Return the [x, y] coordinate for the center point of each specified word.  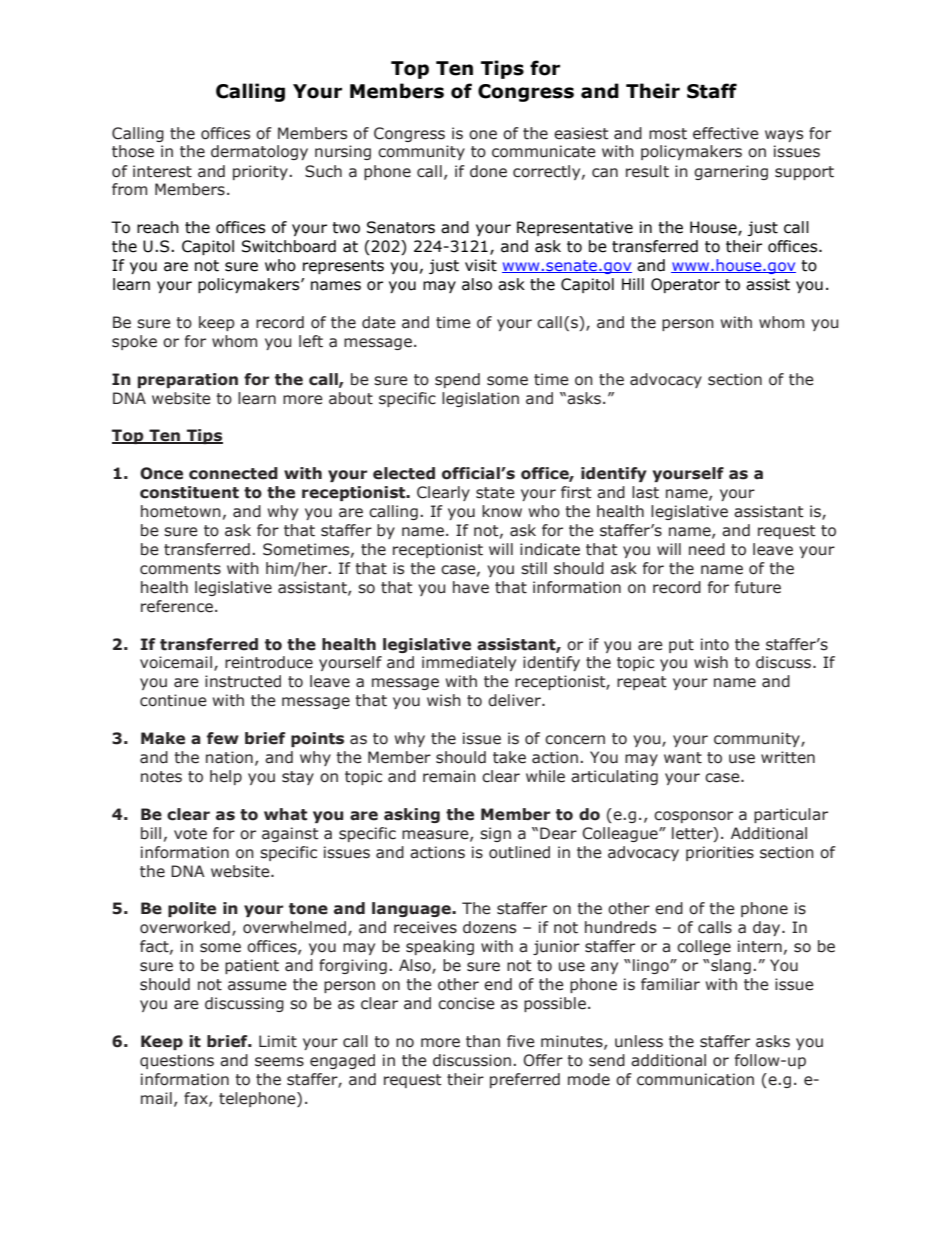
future [758, 587]
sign [495, 834]
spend [457, 380]
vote [190, 834]
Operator [685, 285]
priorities [720, 853]
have [471, 587]
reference [177, 606]
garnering [731, 172]
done [488, 171]
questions [177, 1061]
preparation [188, 380]
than [483, 1041]
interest [162, 171]
